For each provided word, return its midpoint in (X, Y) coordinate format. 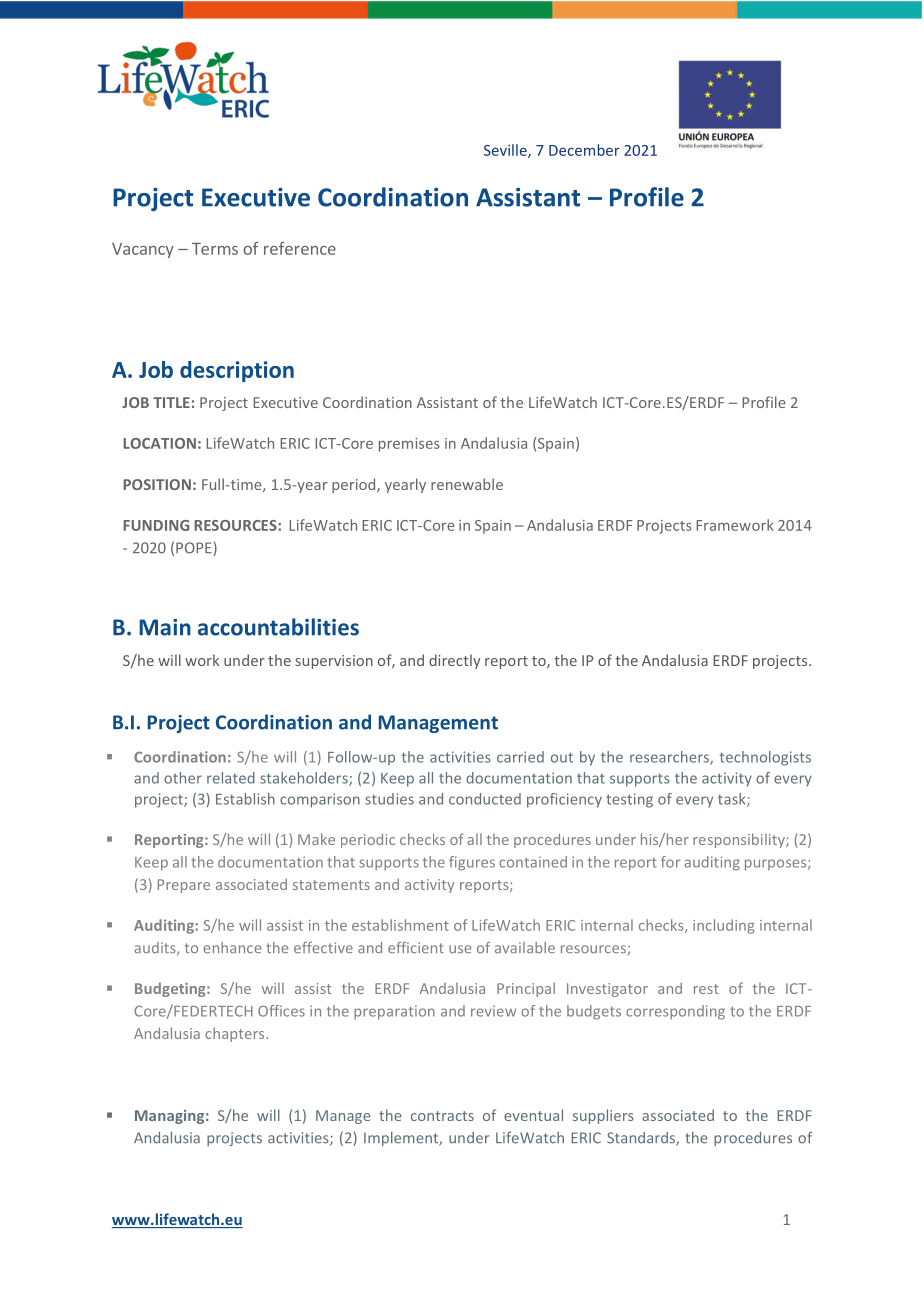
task (733, 800)
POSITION (157, 484)
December (584, 150)
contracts (442, 1116)
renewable (467, 484)
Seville (506, 151)
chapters (236, 1034)
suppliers (603, 1116)
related (231, 778)
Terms (215, 249)
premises (409, 445)
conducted (485, 799)
